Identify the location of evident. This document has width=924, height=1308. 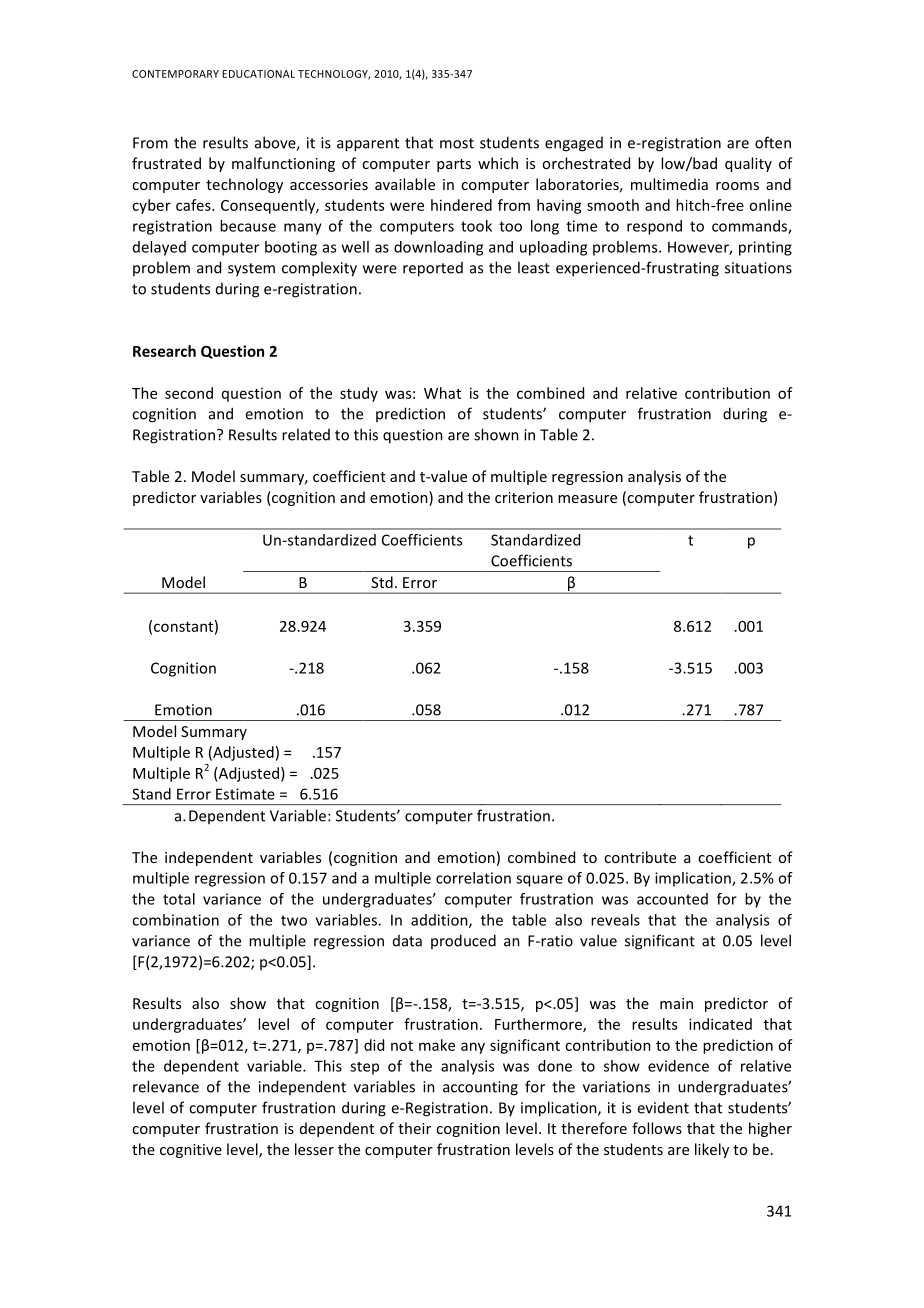
(663, 1108).
